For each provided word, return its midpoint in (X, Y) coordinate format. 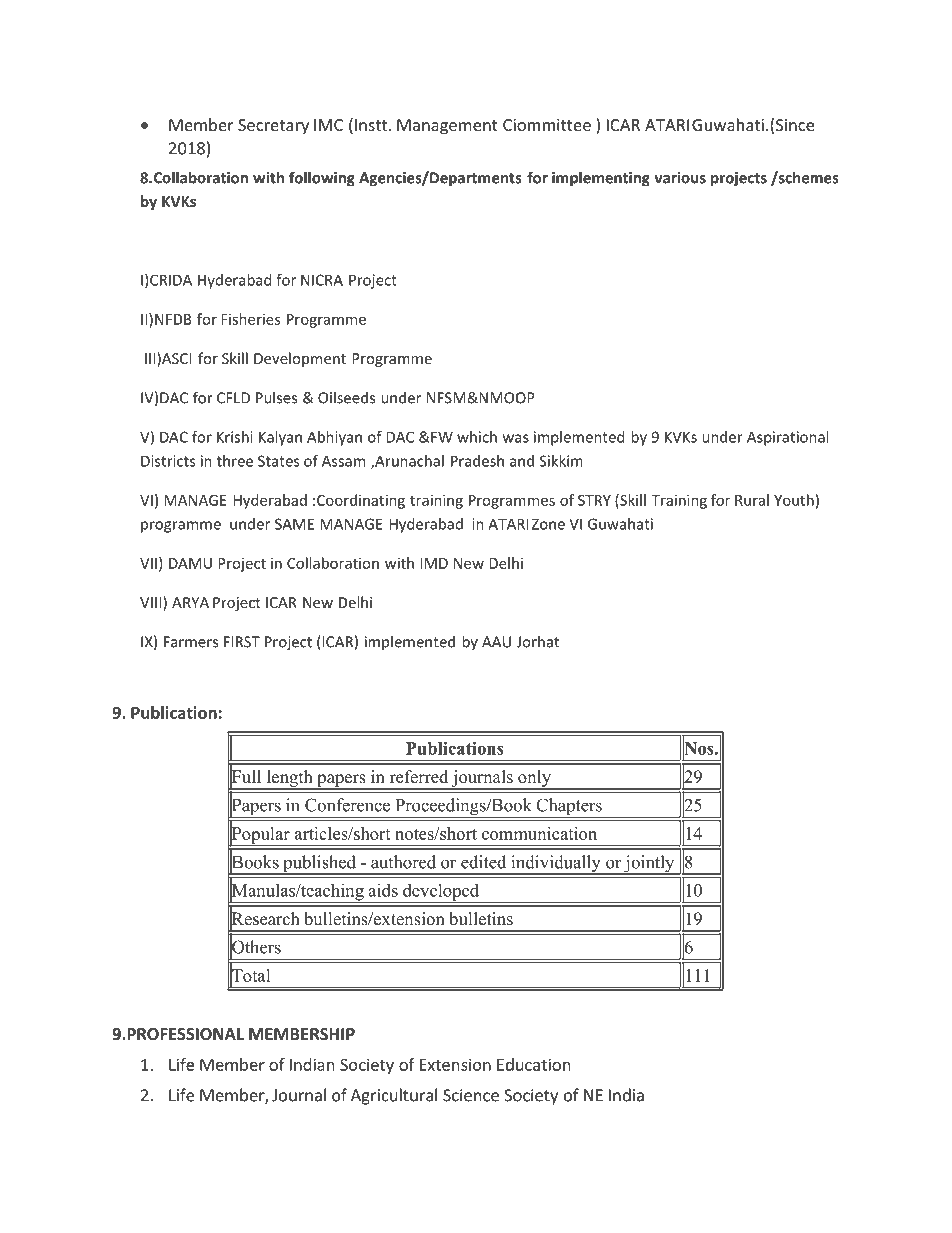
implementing (601, 179)
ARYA (190, 602)
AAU (496, 642)
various (680, 178)
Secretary (273, 127)
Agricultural (394, 1096)
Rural (752, 500)
